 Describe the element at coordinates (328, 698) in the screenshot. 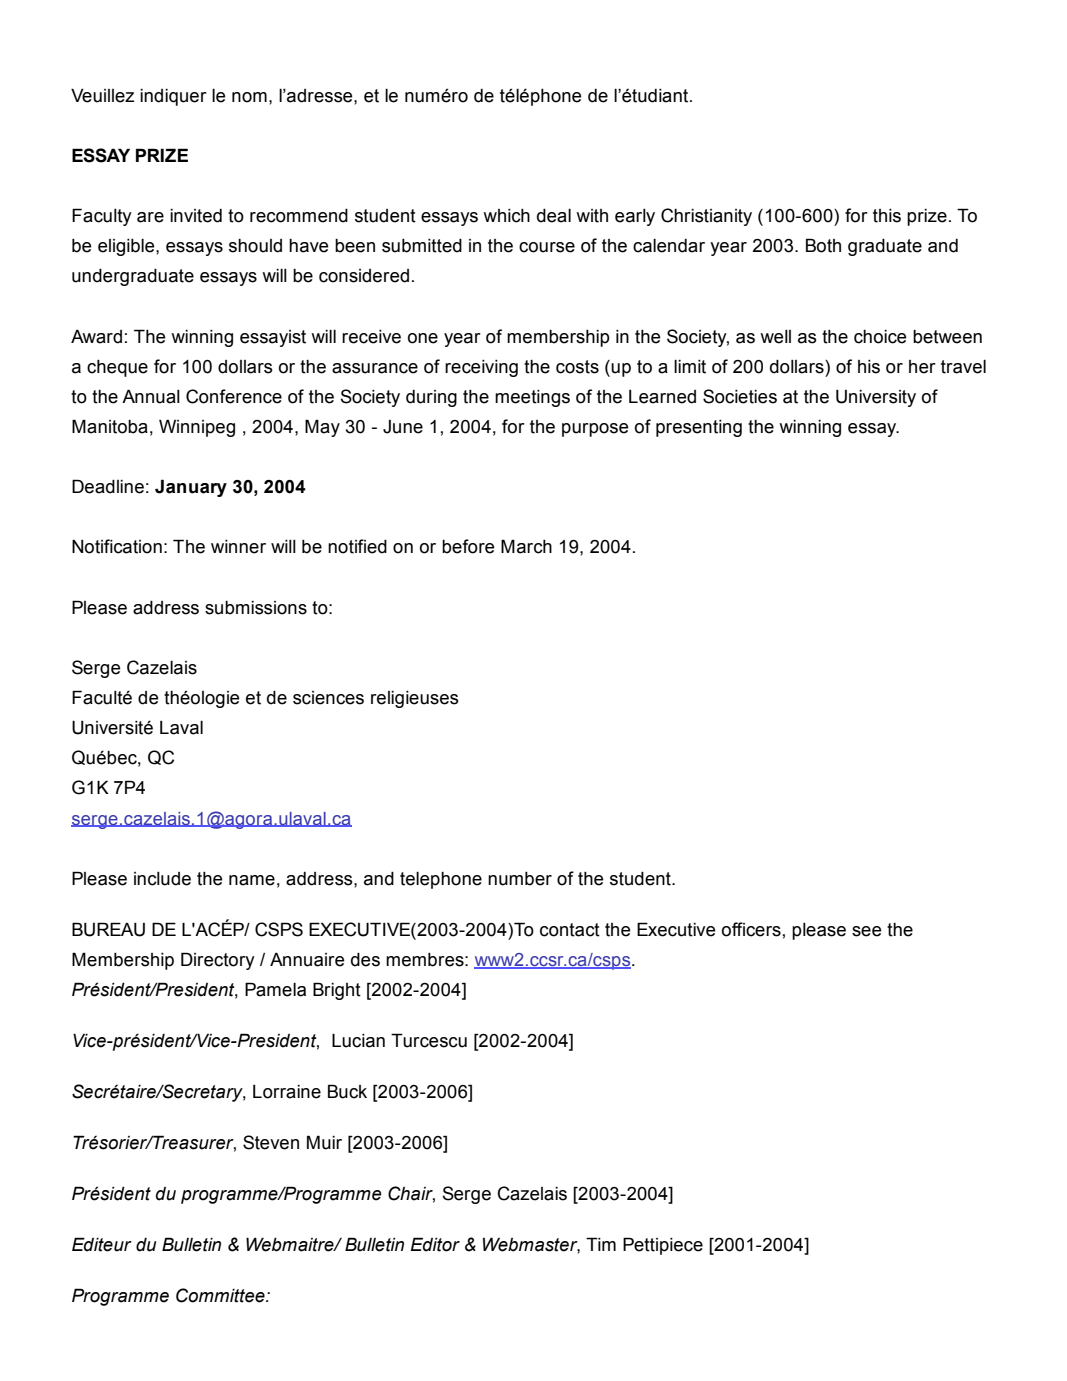

I see `sciences` at that location.
